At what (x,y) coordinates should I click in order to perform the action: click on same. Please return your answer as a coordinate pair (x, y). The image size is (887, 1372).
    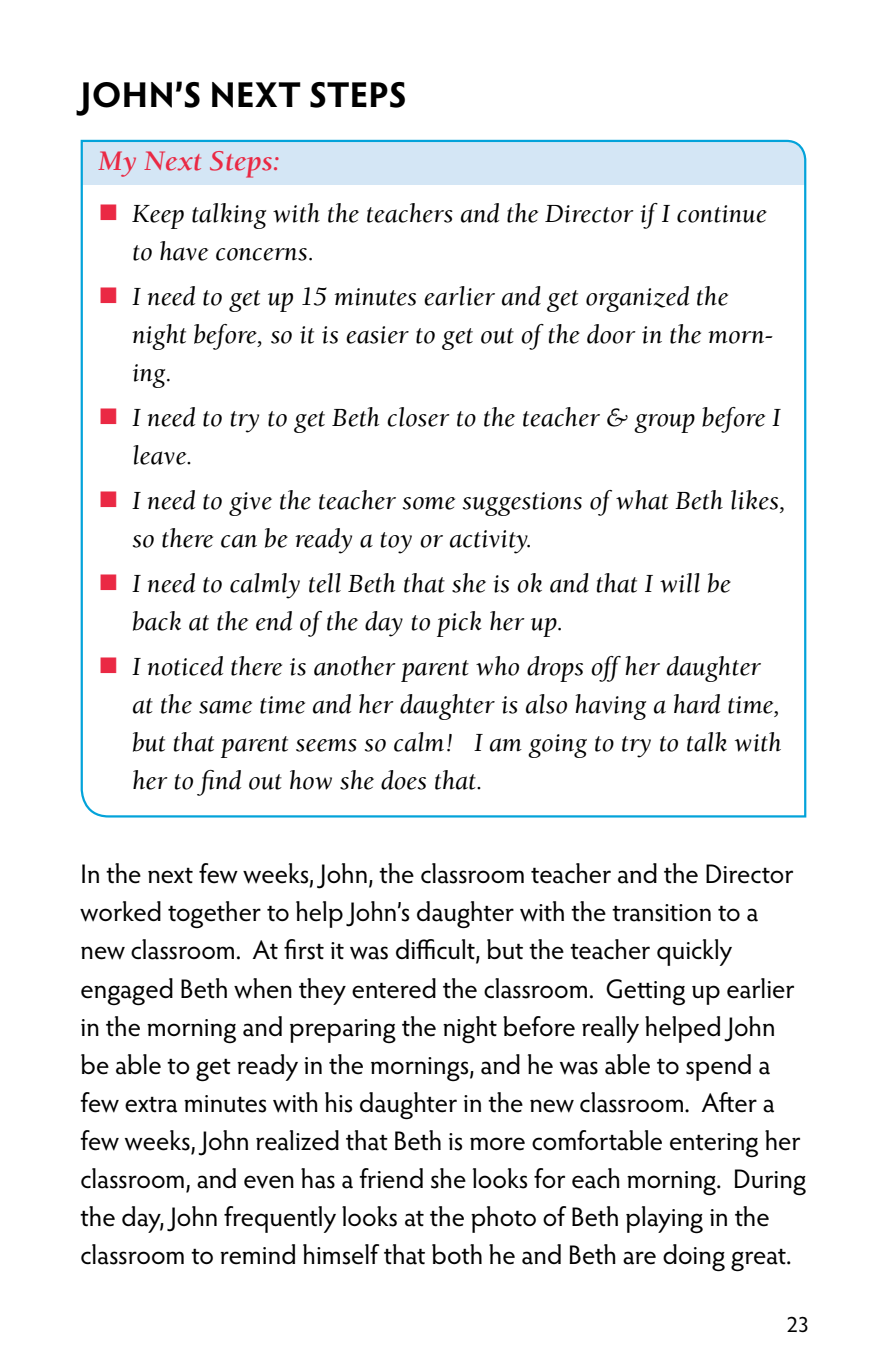
    Looking at the image, I should click on (225, 707).
